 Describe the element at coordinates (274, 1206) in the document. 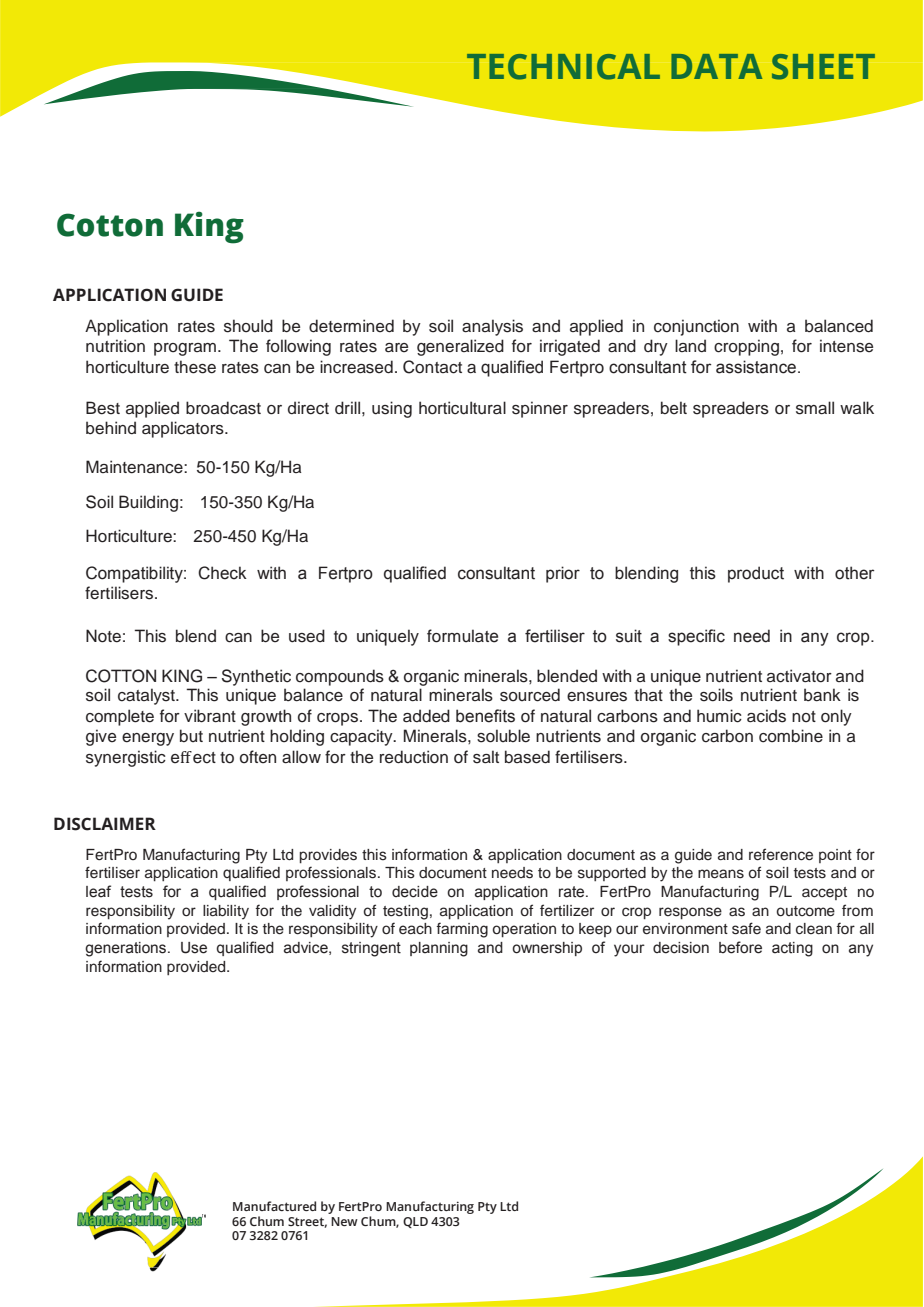

I see `Manufactured` at that location.
